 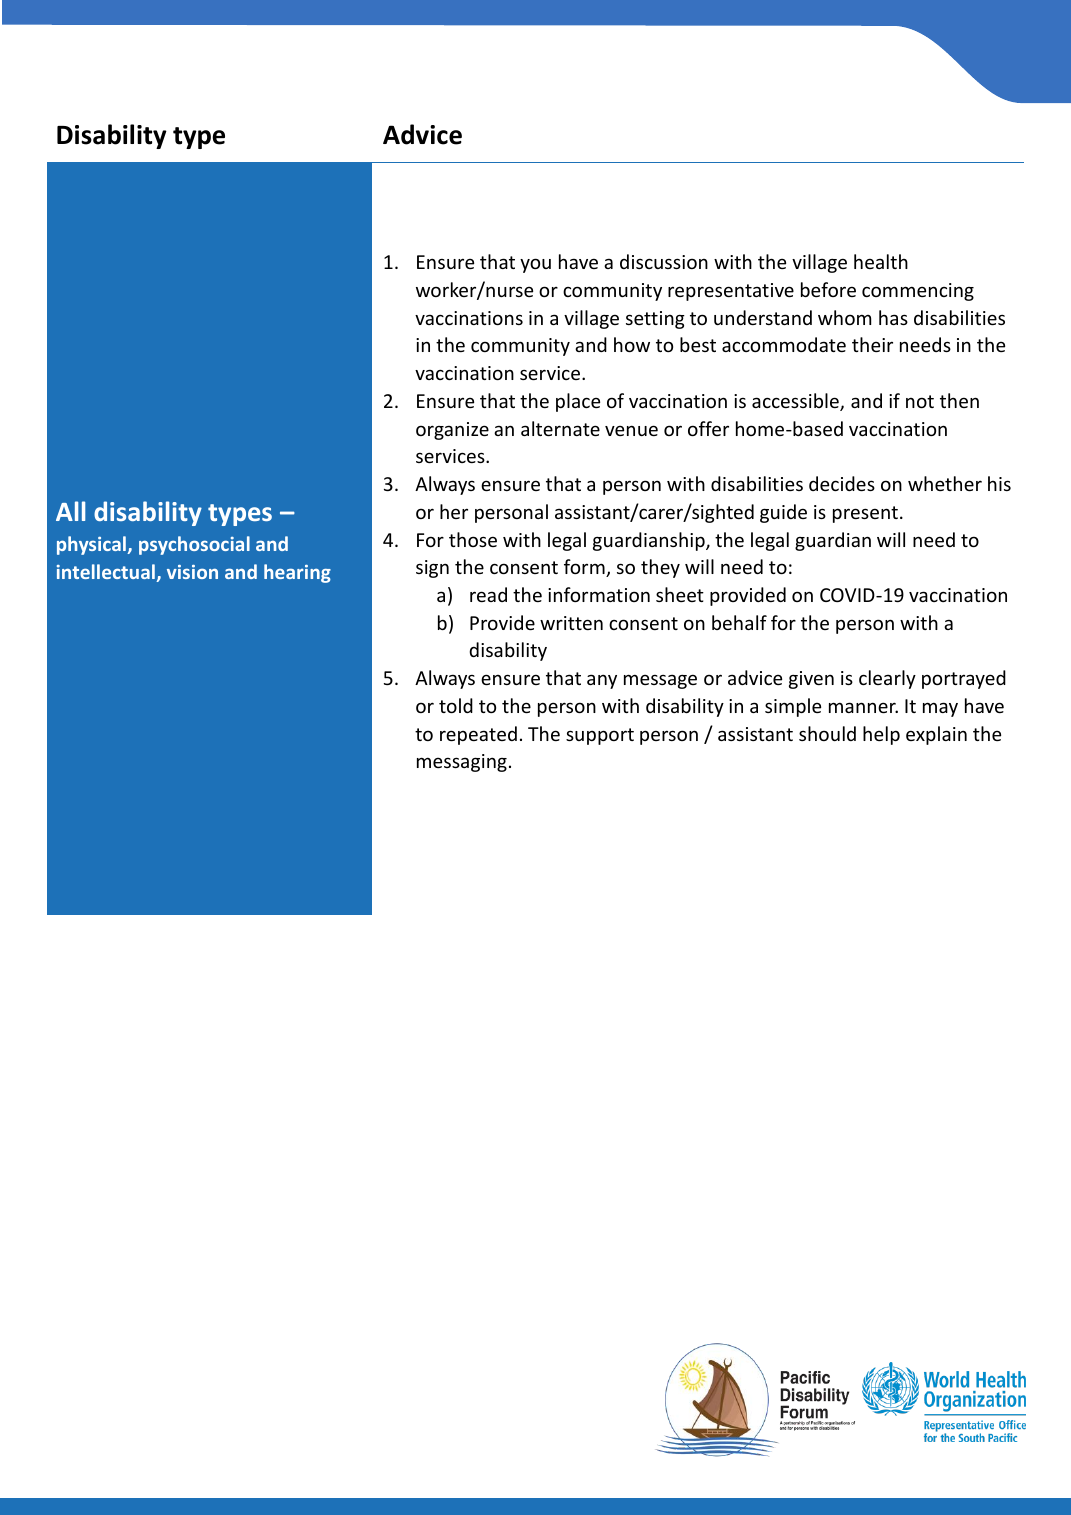 What do you see at coordinates (887, 679) in the screenshot?
I see `clearly` at bounding box center [887, 679].
